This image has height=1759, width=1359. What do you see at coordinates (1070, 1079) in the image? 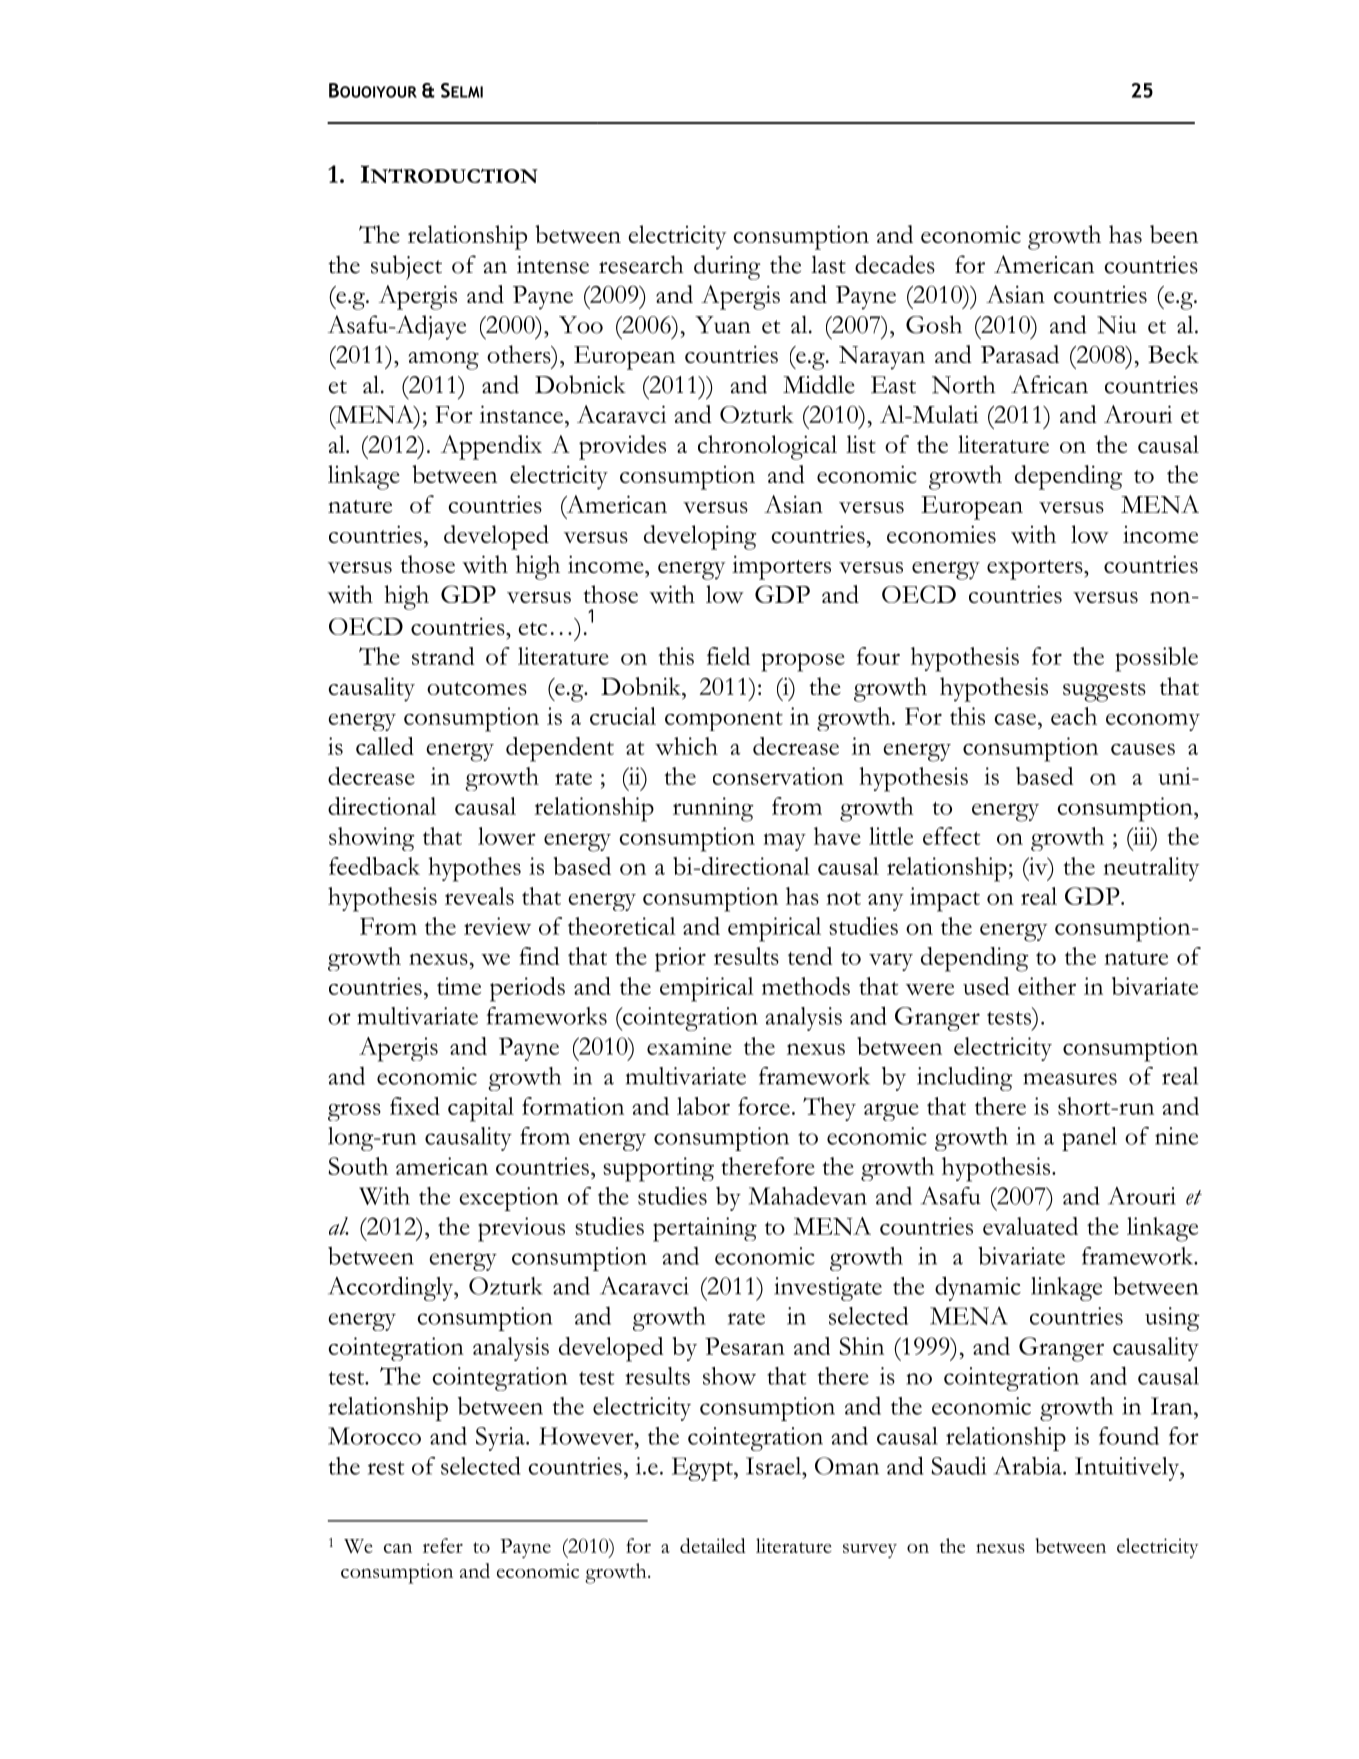
I see `measures` at bounding box center [1070, 1079].
